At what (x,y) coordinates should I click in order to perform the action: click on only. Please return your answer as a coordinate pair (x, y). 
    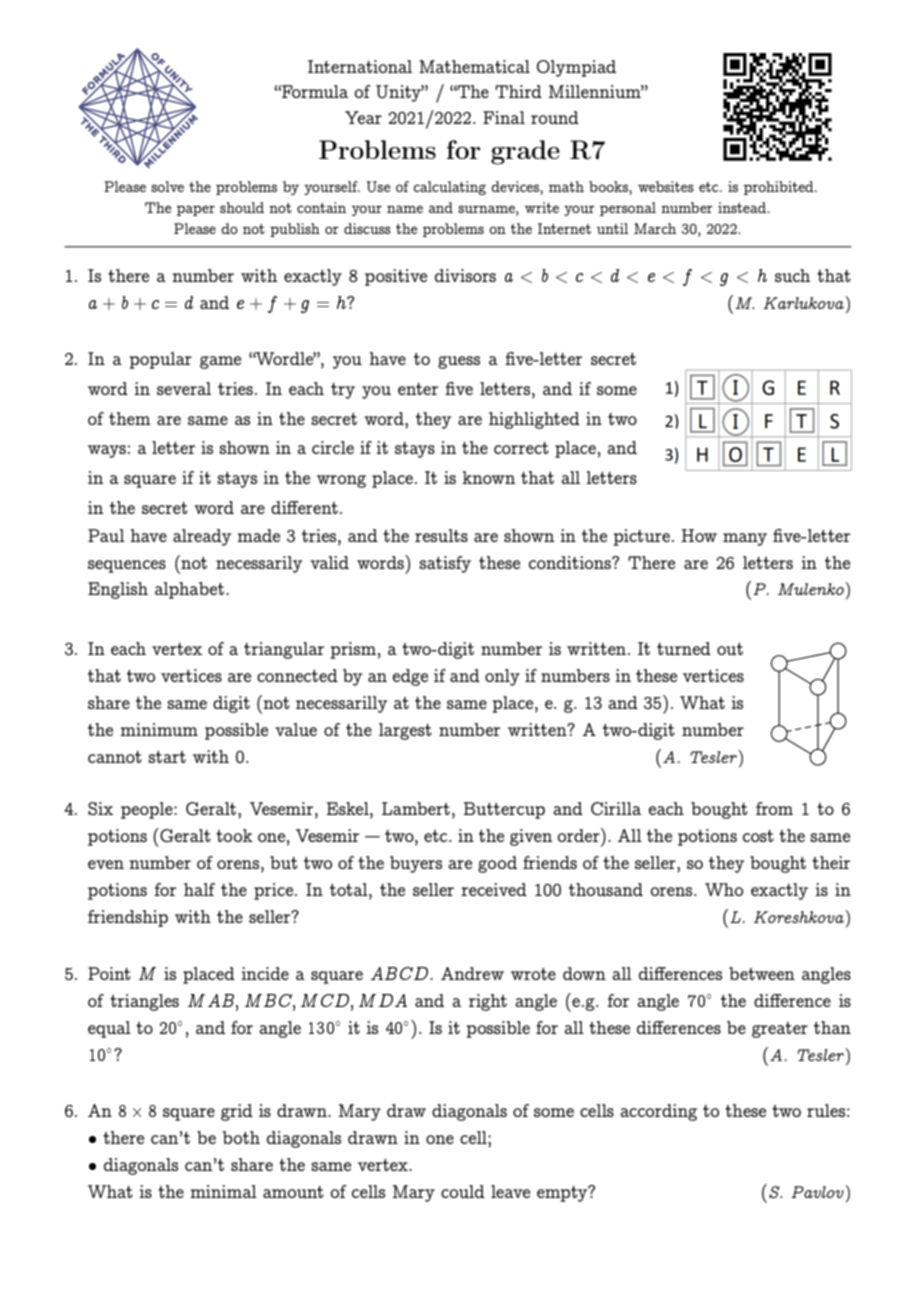
    Looking at the image, I should click on (502, 677).
